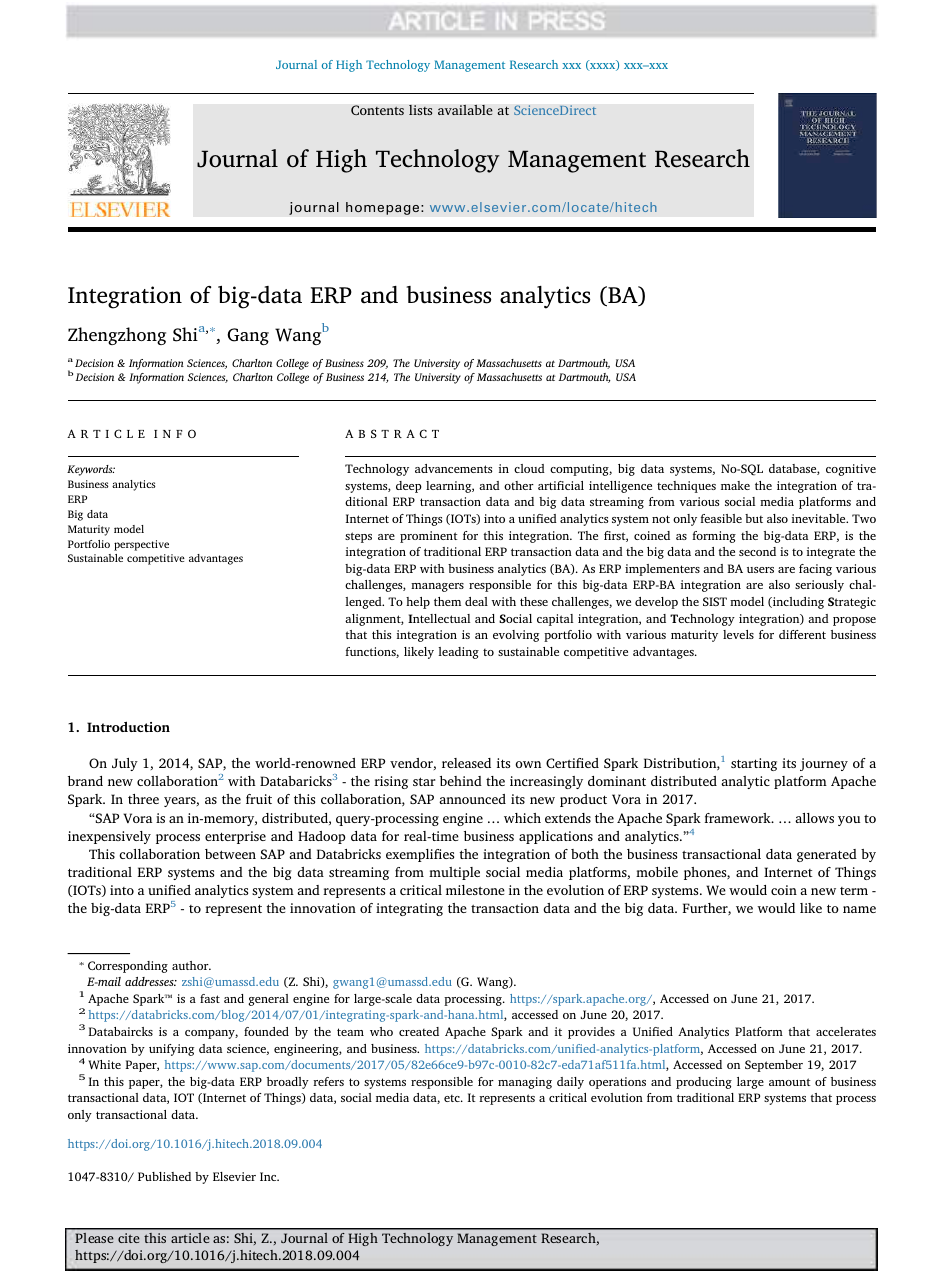 Image resolution: width=944 pixels, height=1288 pixels. Describe the element at coordinates (125, 764) in the screenshot. I see `July` at that location.
